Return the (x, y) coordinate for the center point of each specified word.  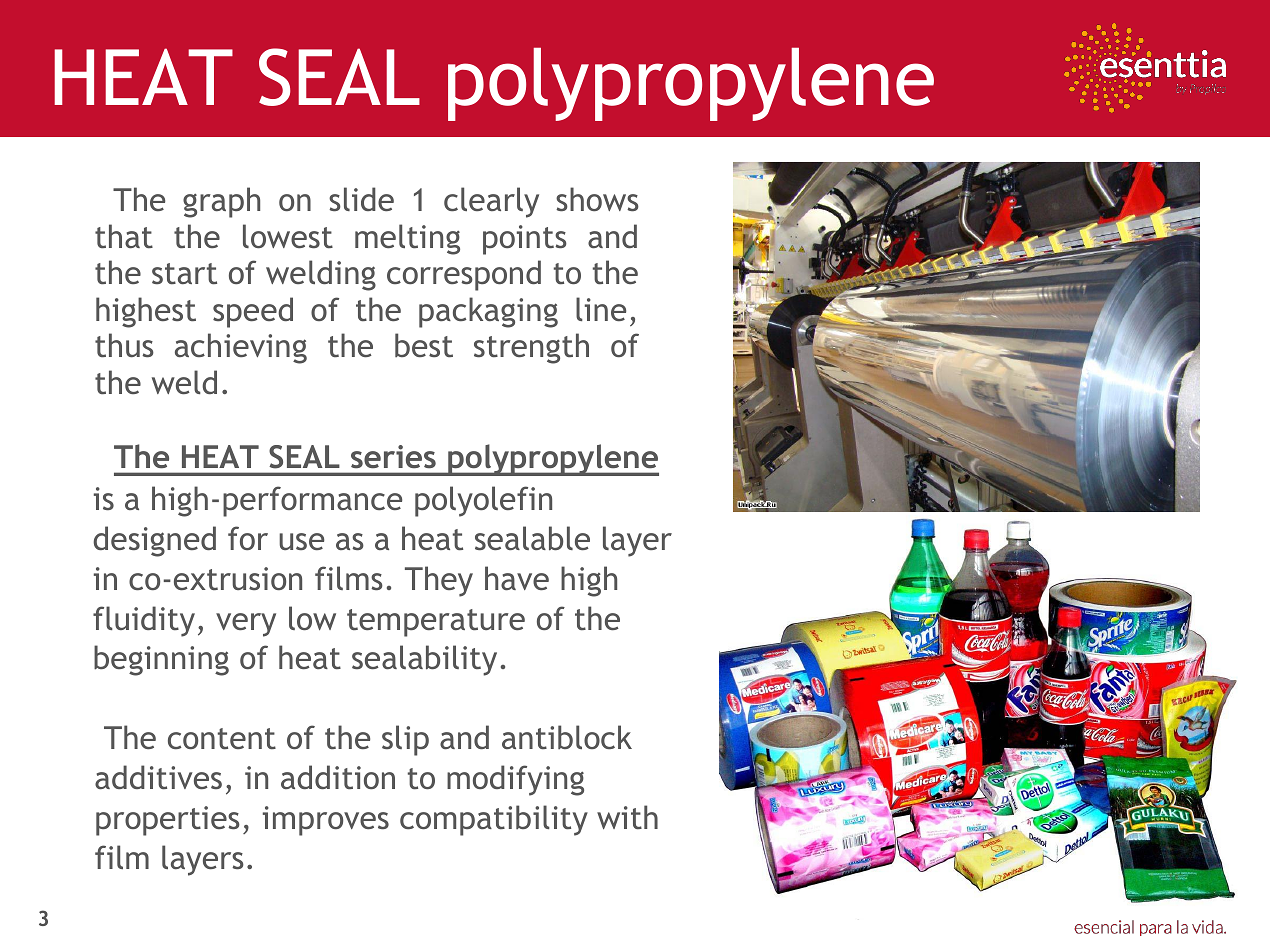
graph (221, 202)
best (424, 345)
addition (338, 777)
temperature (436, 623)
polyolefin (483, 501)
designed (154, 541)
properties (168, 821)
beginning (161, 660)
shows (597, 199)
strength (531, 348)
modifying (515, 780)
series (393, 456)
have (517, 578)
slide (361, 199)
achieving (241, 348)
